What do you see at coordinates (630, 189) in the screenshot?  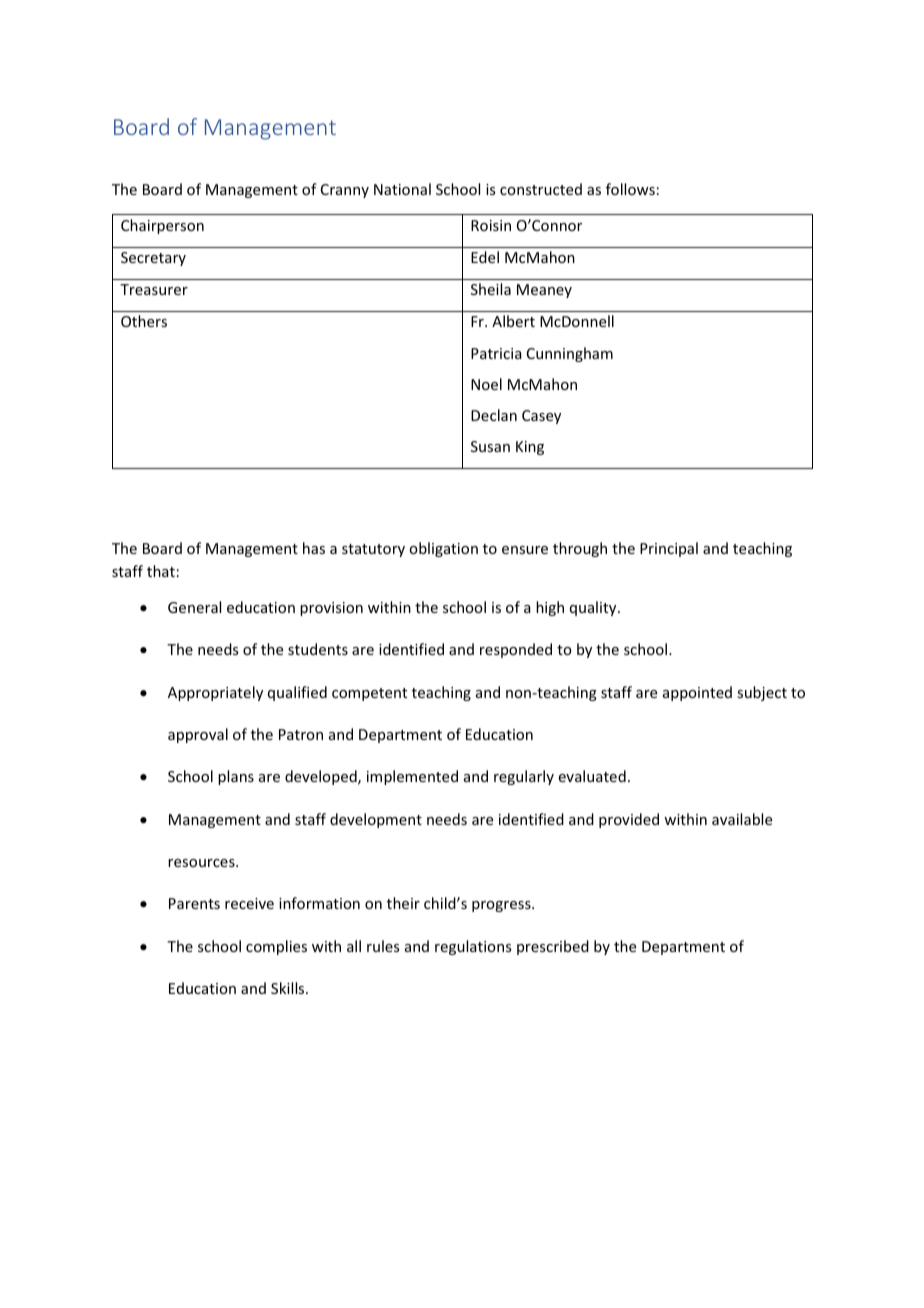 I see `follows` at bounding box center [630, 189].
